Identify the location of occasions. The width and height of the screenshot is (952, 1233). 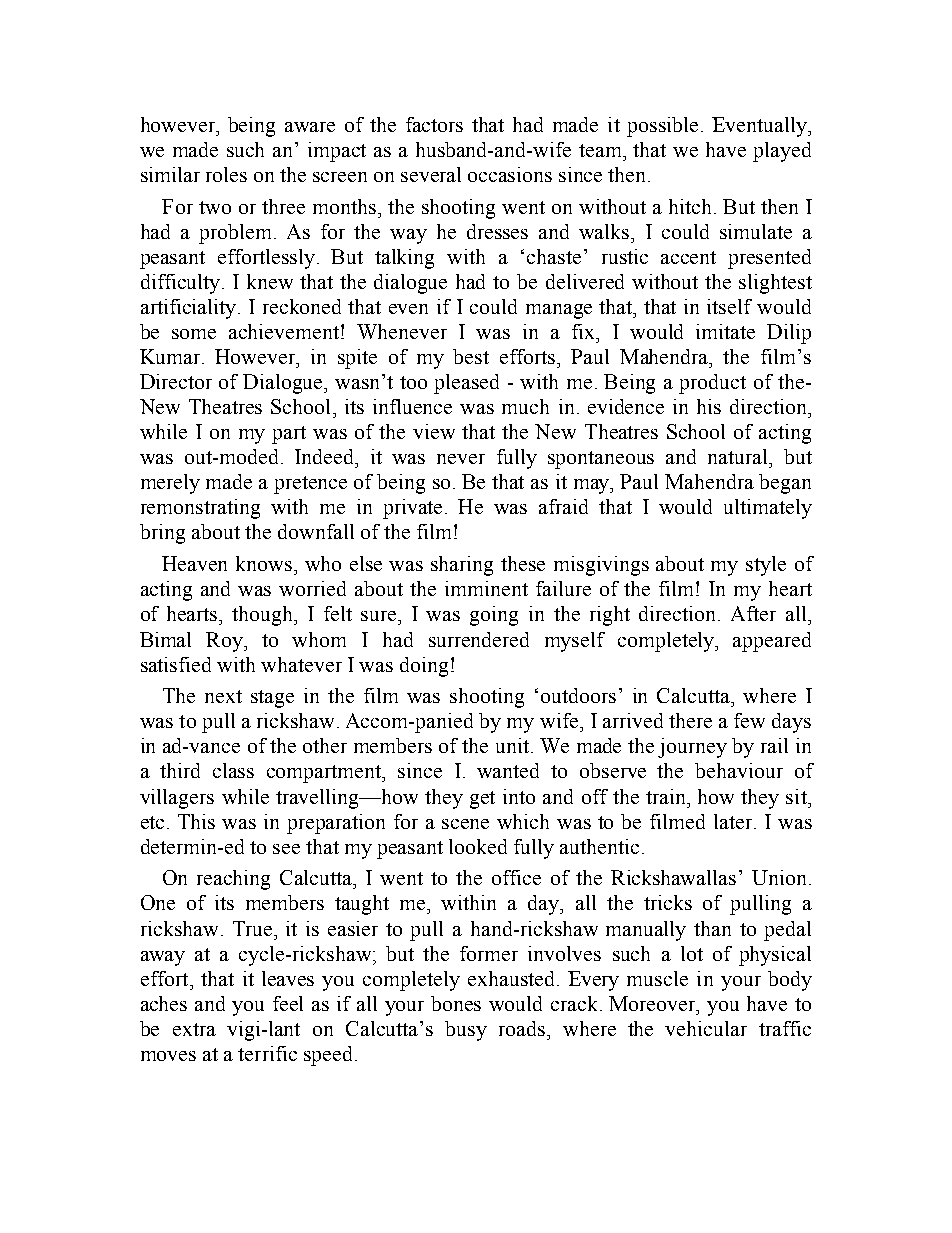
(510, 174).
